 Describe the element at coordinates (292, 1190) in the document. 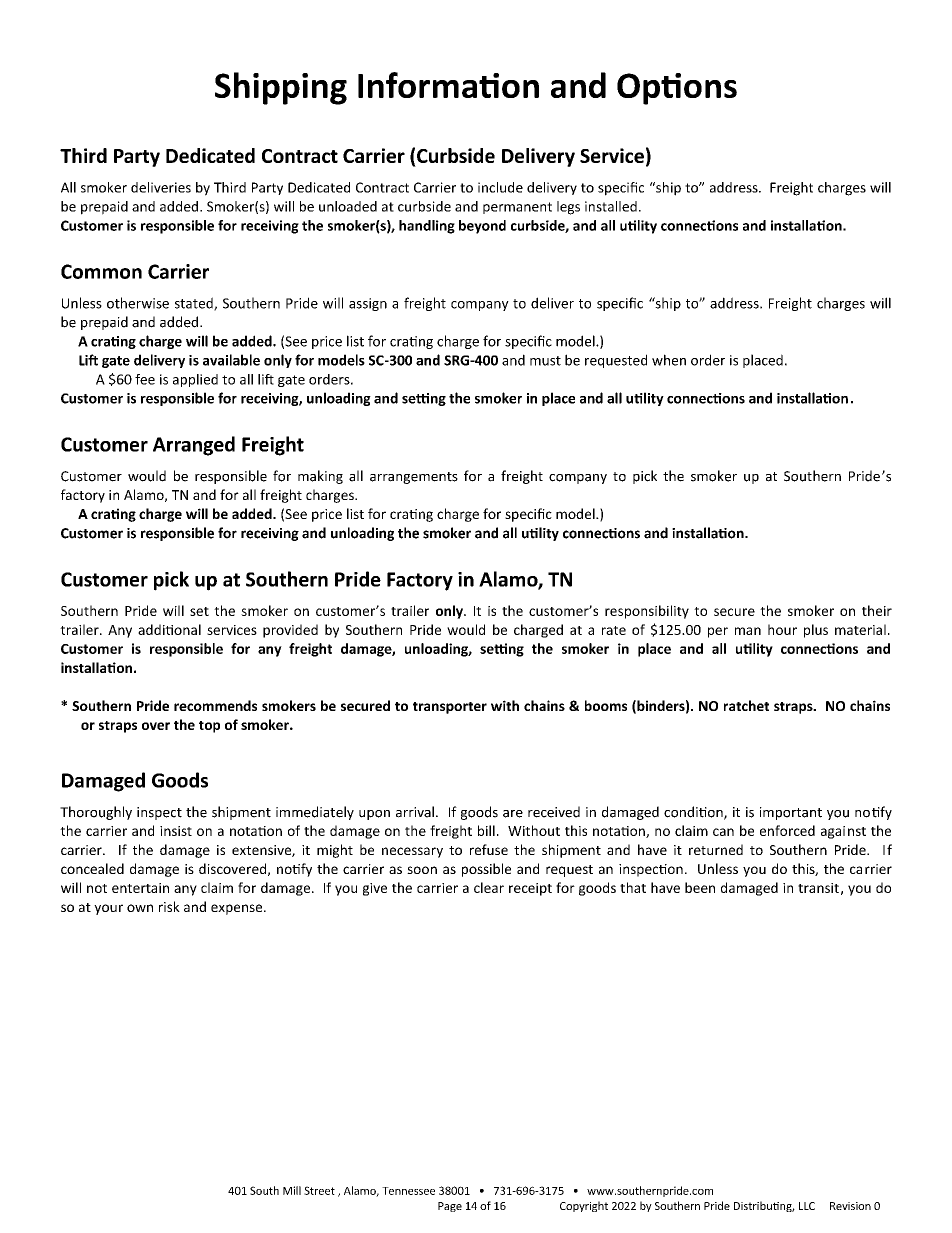

I see `Mill` at that location.
